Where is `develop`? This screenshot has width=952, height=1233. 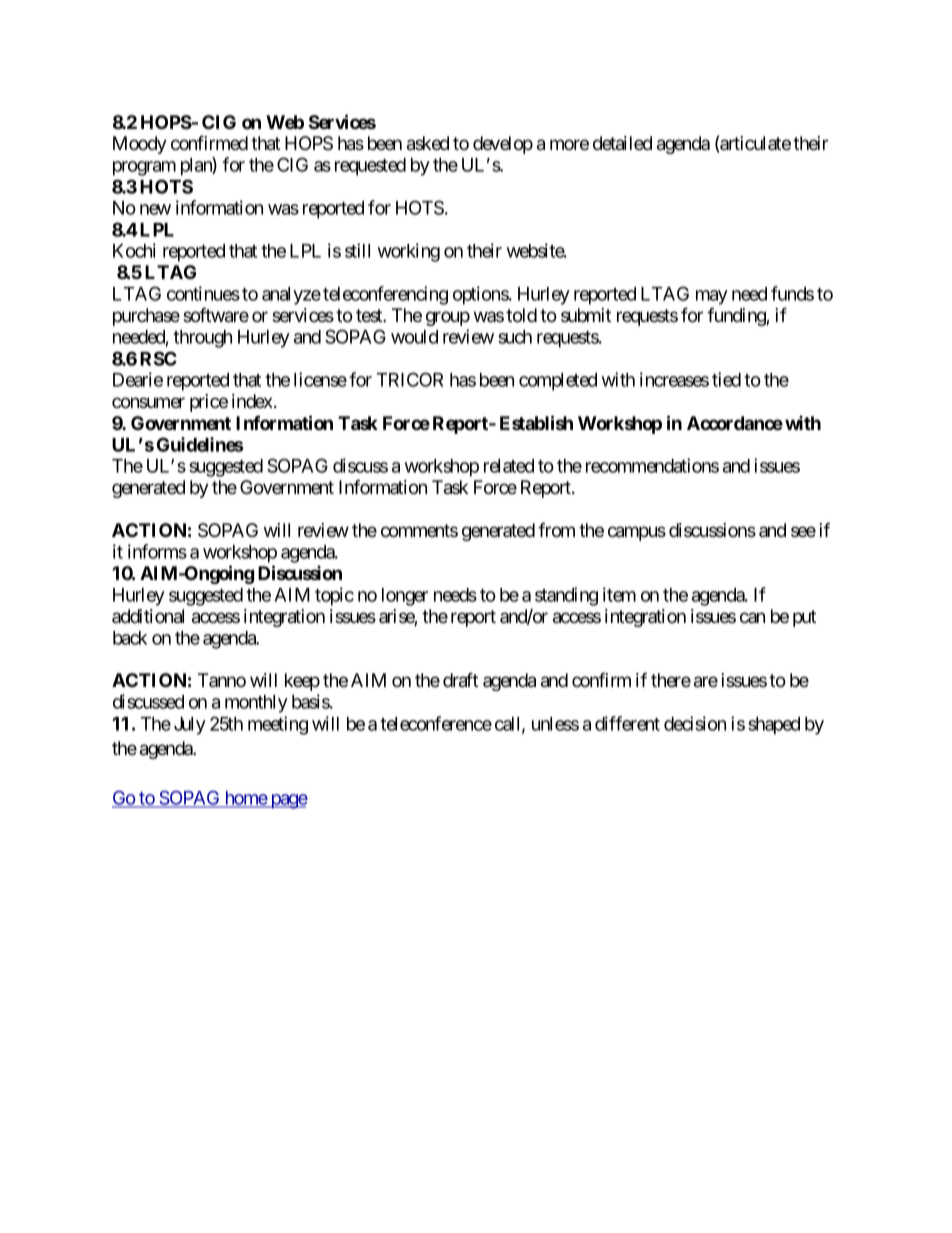
develop is located at coordinates (503, 145).
